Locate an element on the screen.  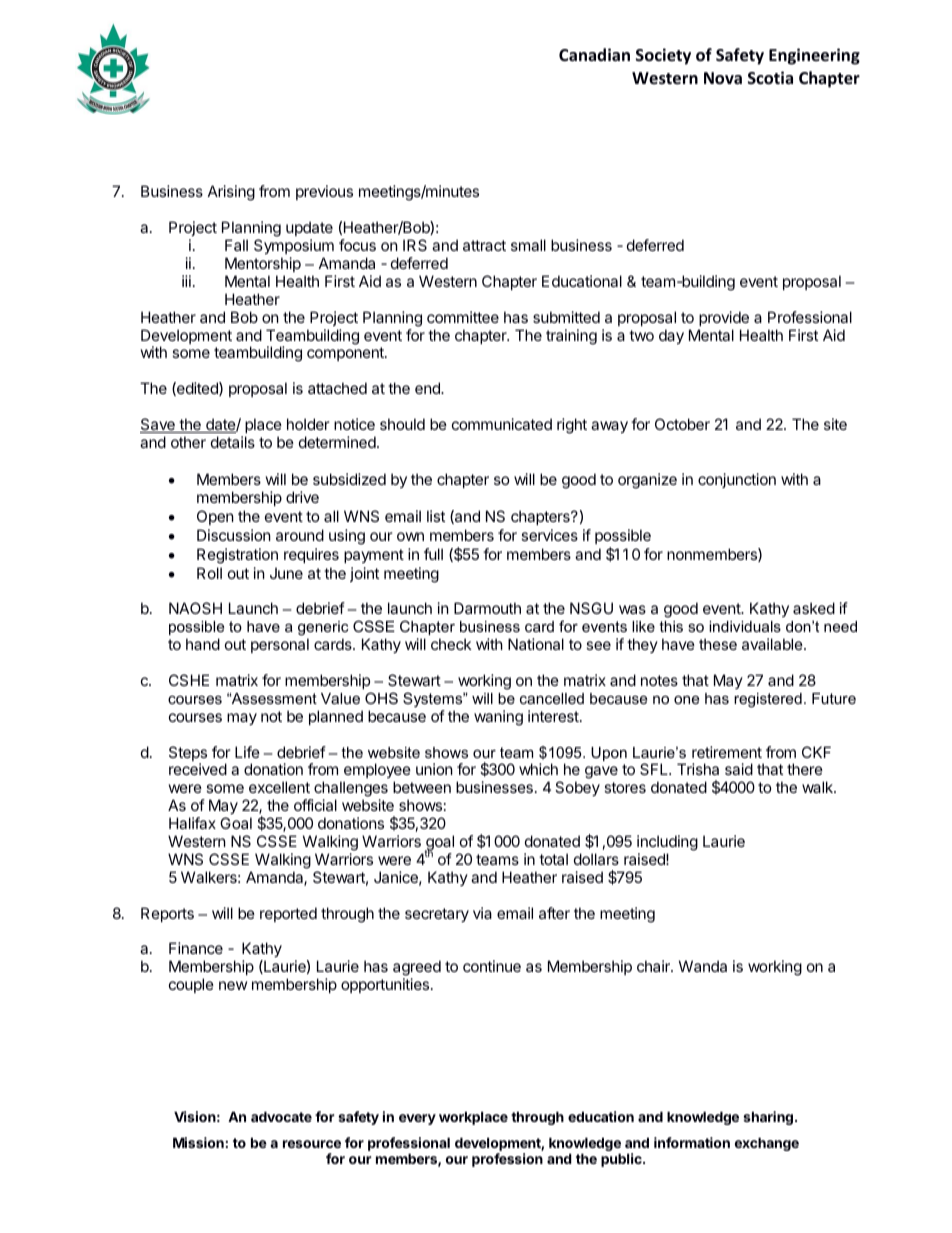
advocate is located at coordinates (281, 1116).
